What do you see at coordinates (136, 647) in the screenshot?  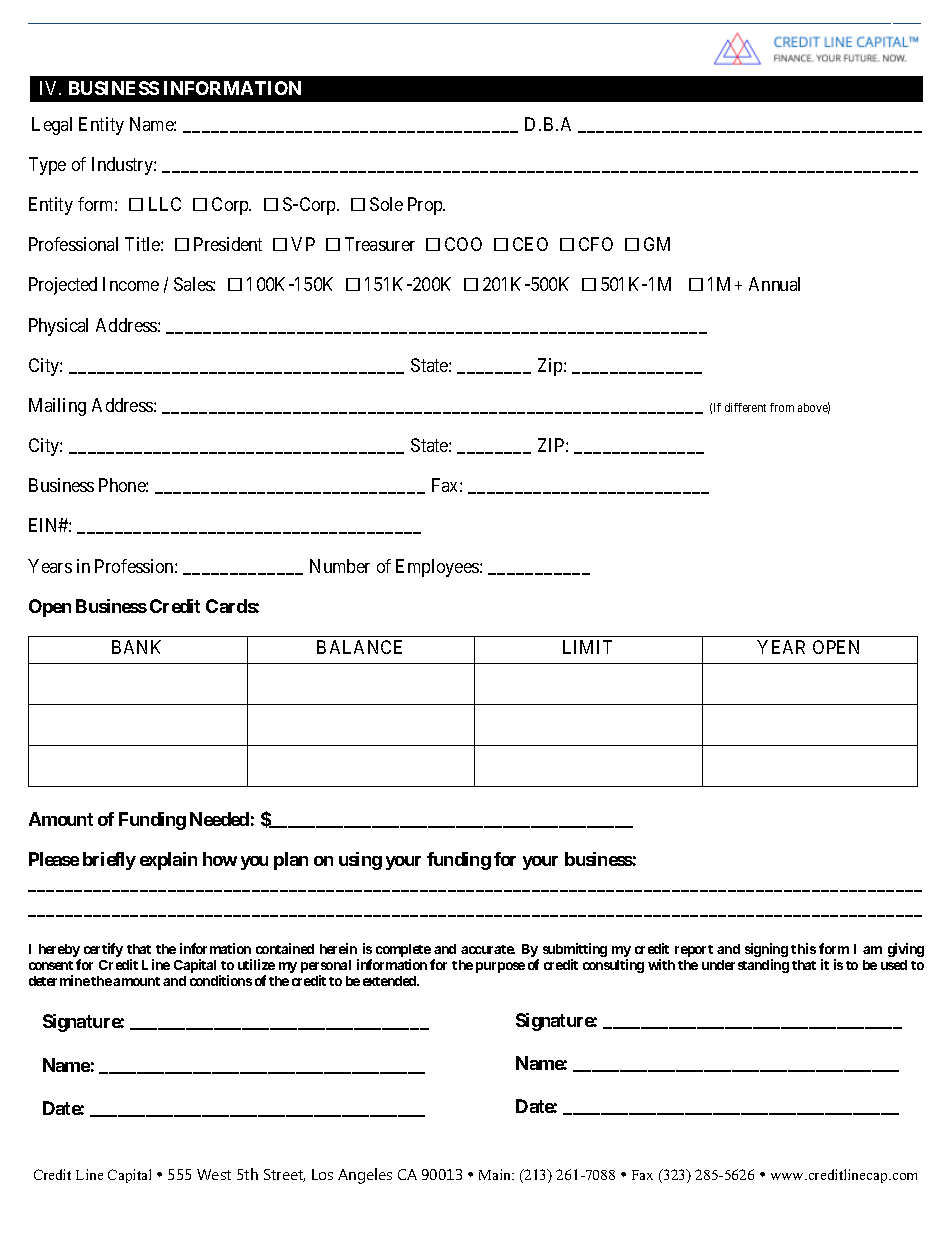 I see `BANK` at bounding box center [136, 647].
